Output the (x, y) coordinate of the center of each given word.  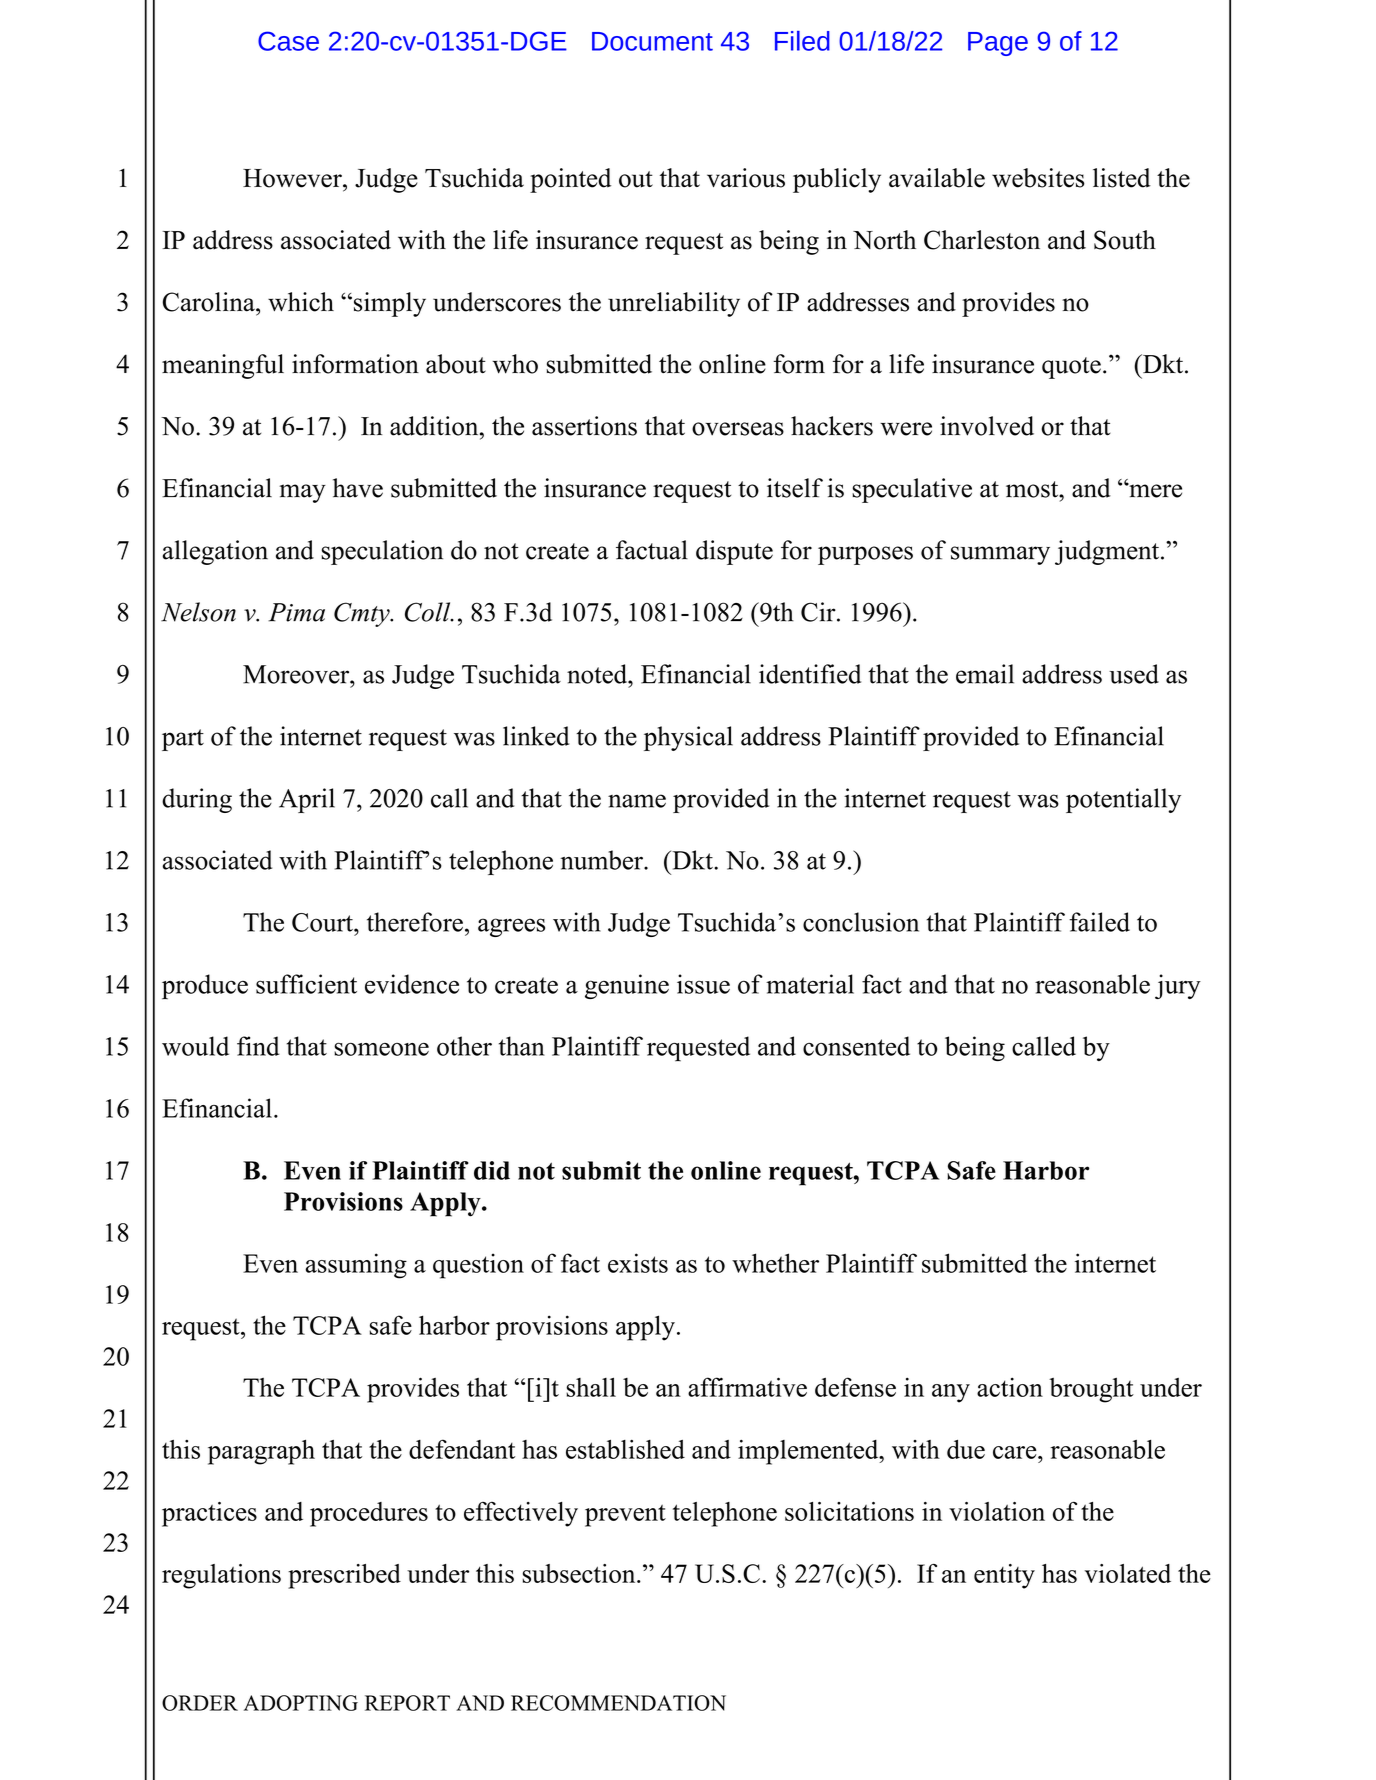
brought (1091, 1390)
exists (638, 1263)
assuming (356, 1266)
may (302, 493)
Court (323, 922)
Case (288, 41)
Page (998, 44)
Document (652, 41)
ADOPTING (301, 1703)
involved (987, 426)
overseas (738, 429)
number (602, 860)
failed (1099, 922)
